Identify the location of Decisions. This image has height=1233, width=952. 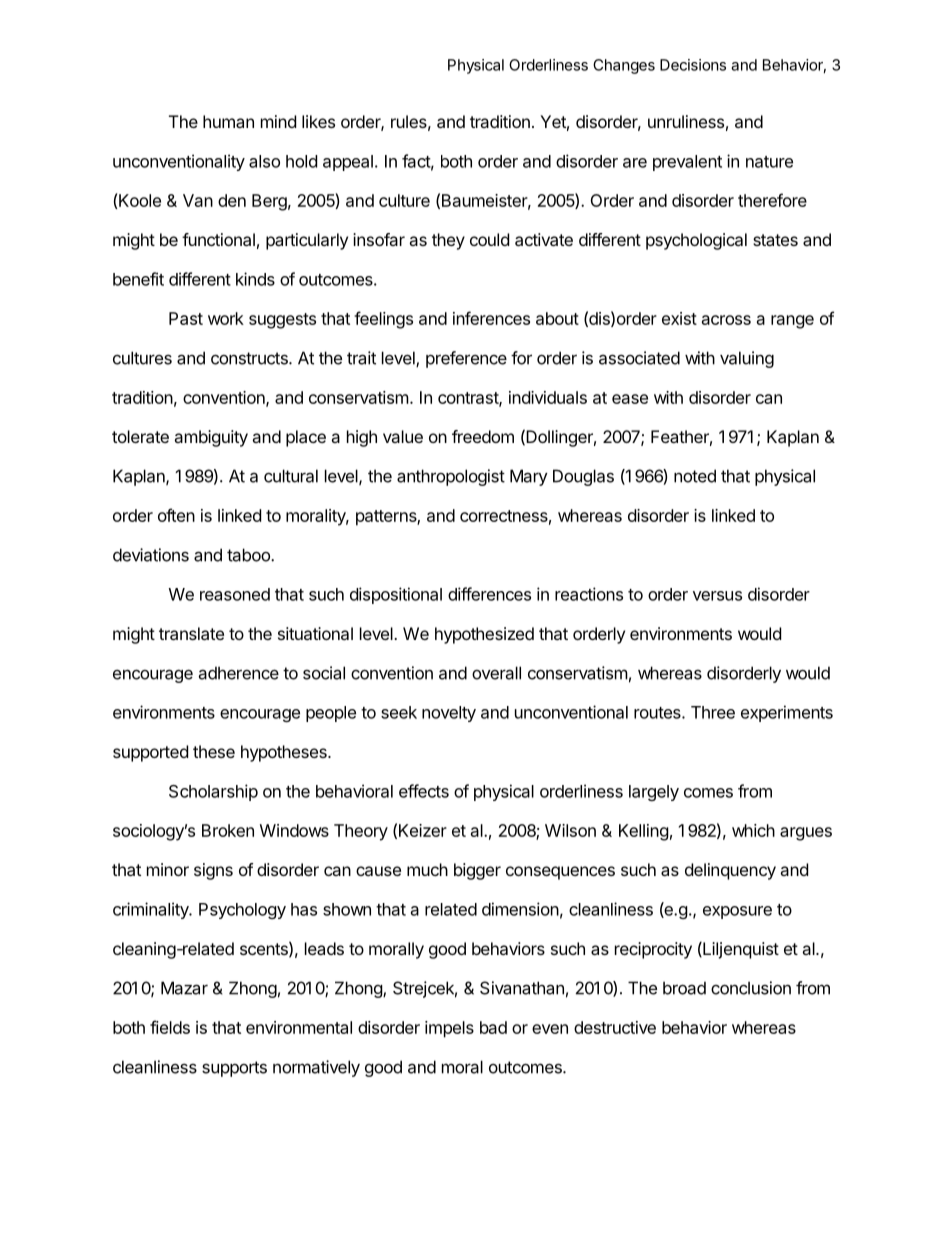
(693, 65).
